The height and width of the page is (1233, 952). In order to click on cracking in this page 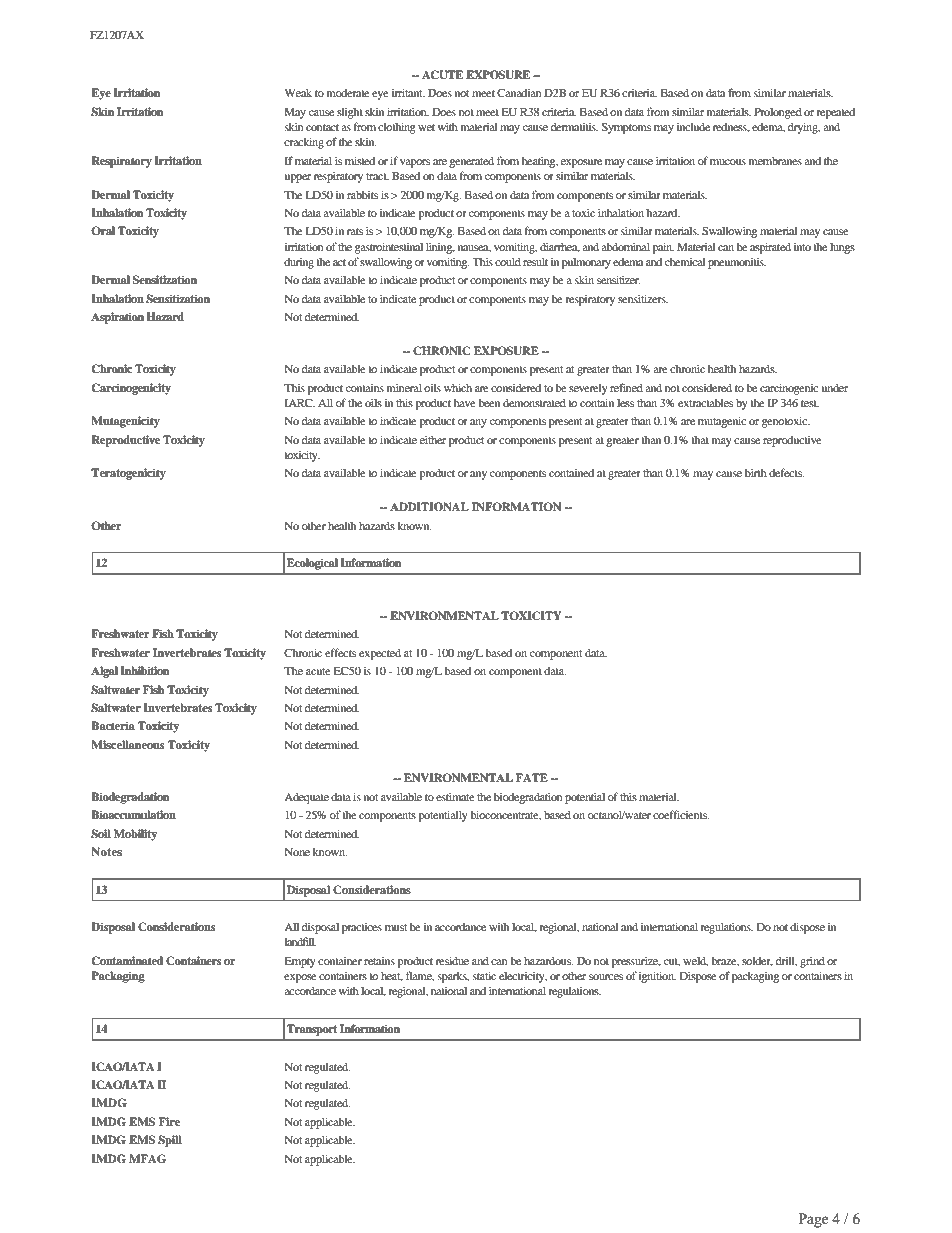, I will do `click(304, 143)`.
